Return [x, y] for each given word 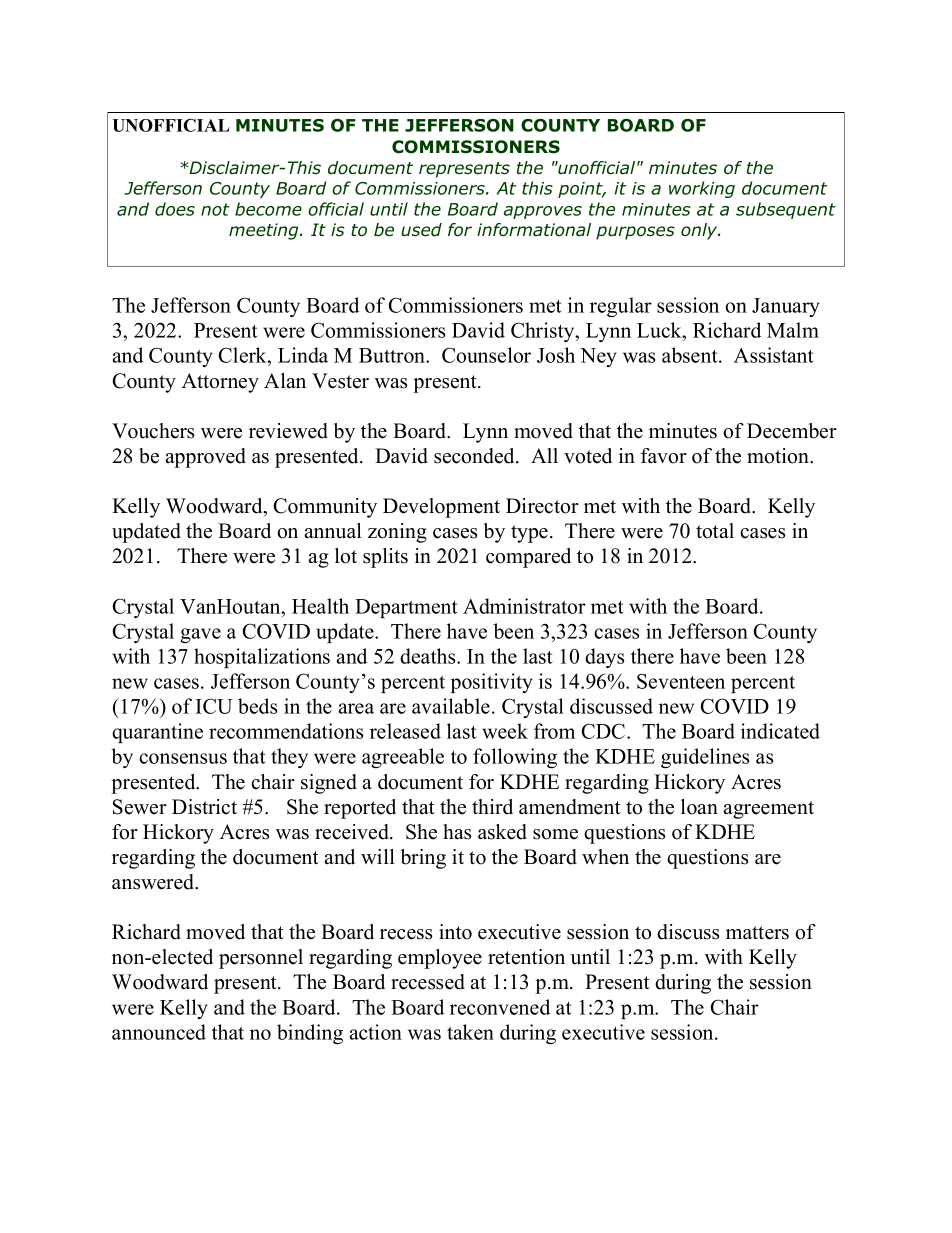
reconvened [500, 1007]
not [215, 209]
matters [757, 933]
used [421, 230]
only [700, 231]
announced [159, 1032]
